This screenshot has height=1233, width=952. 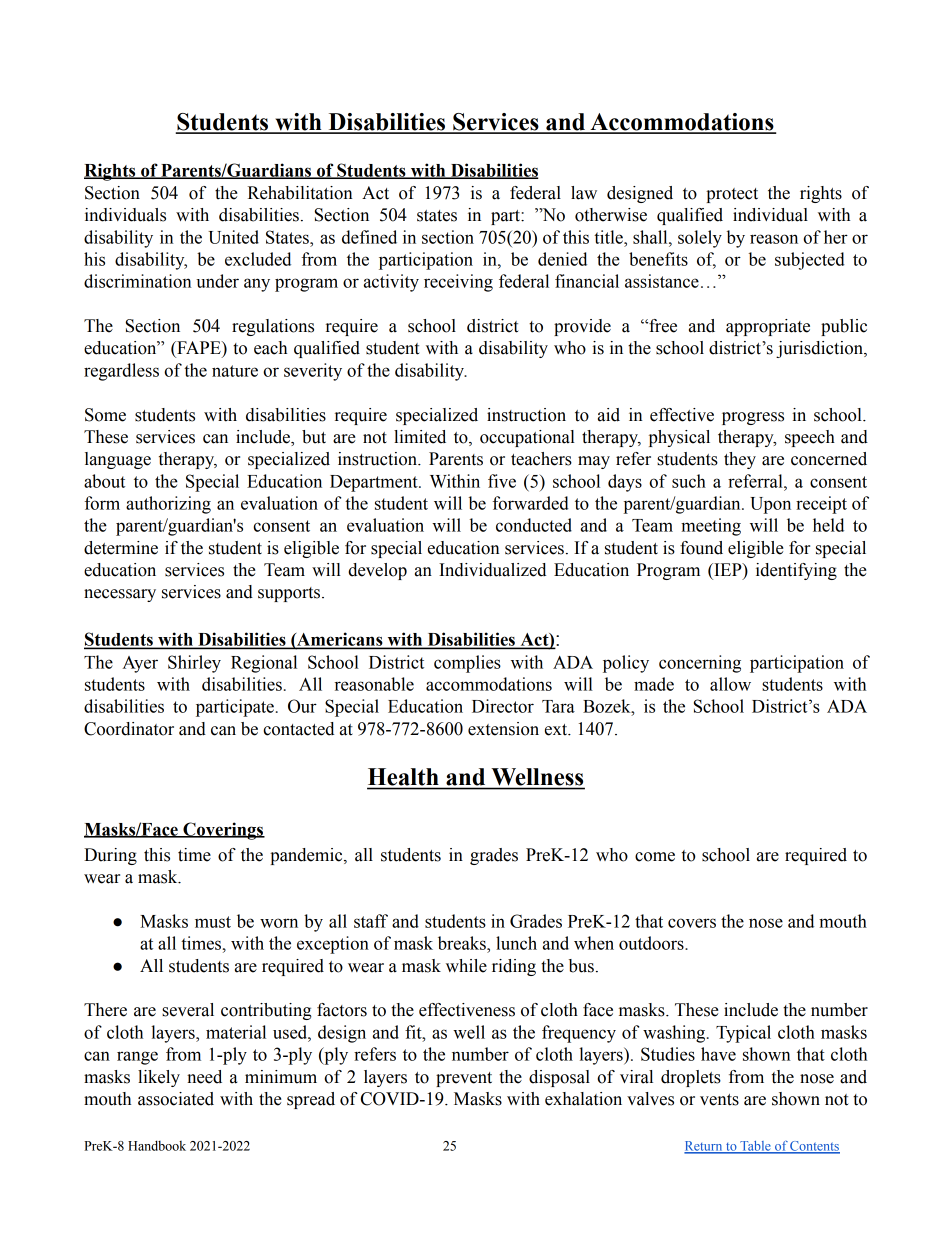 What do you see at coordinates (233, 237) in the screenshot?
I see `United` at bounding box center [233, 237].
